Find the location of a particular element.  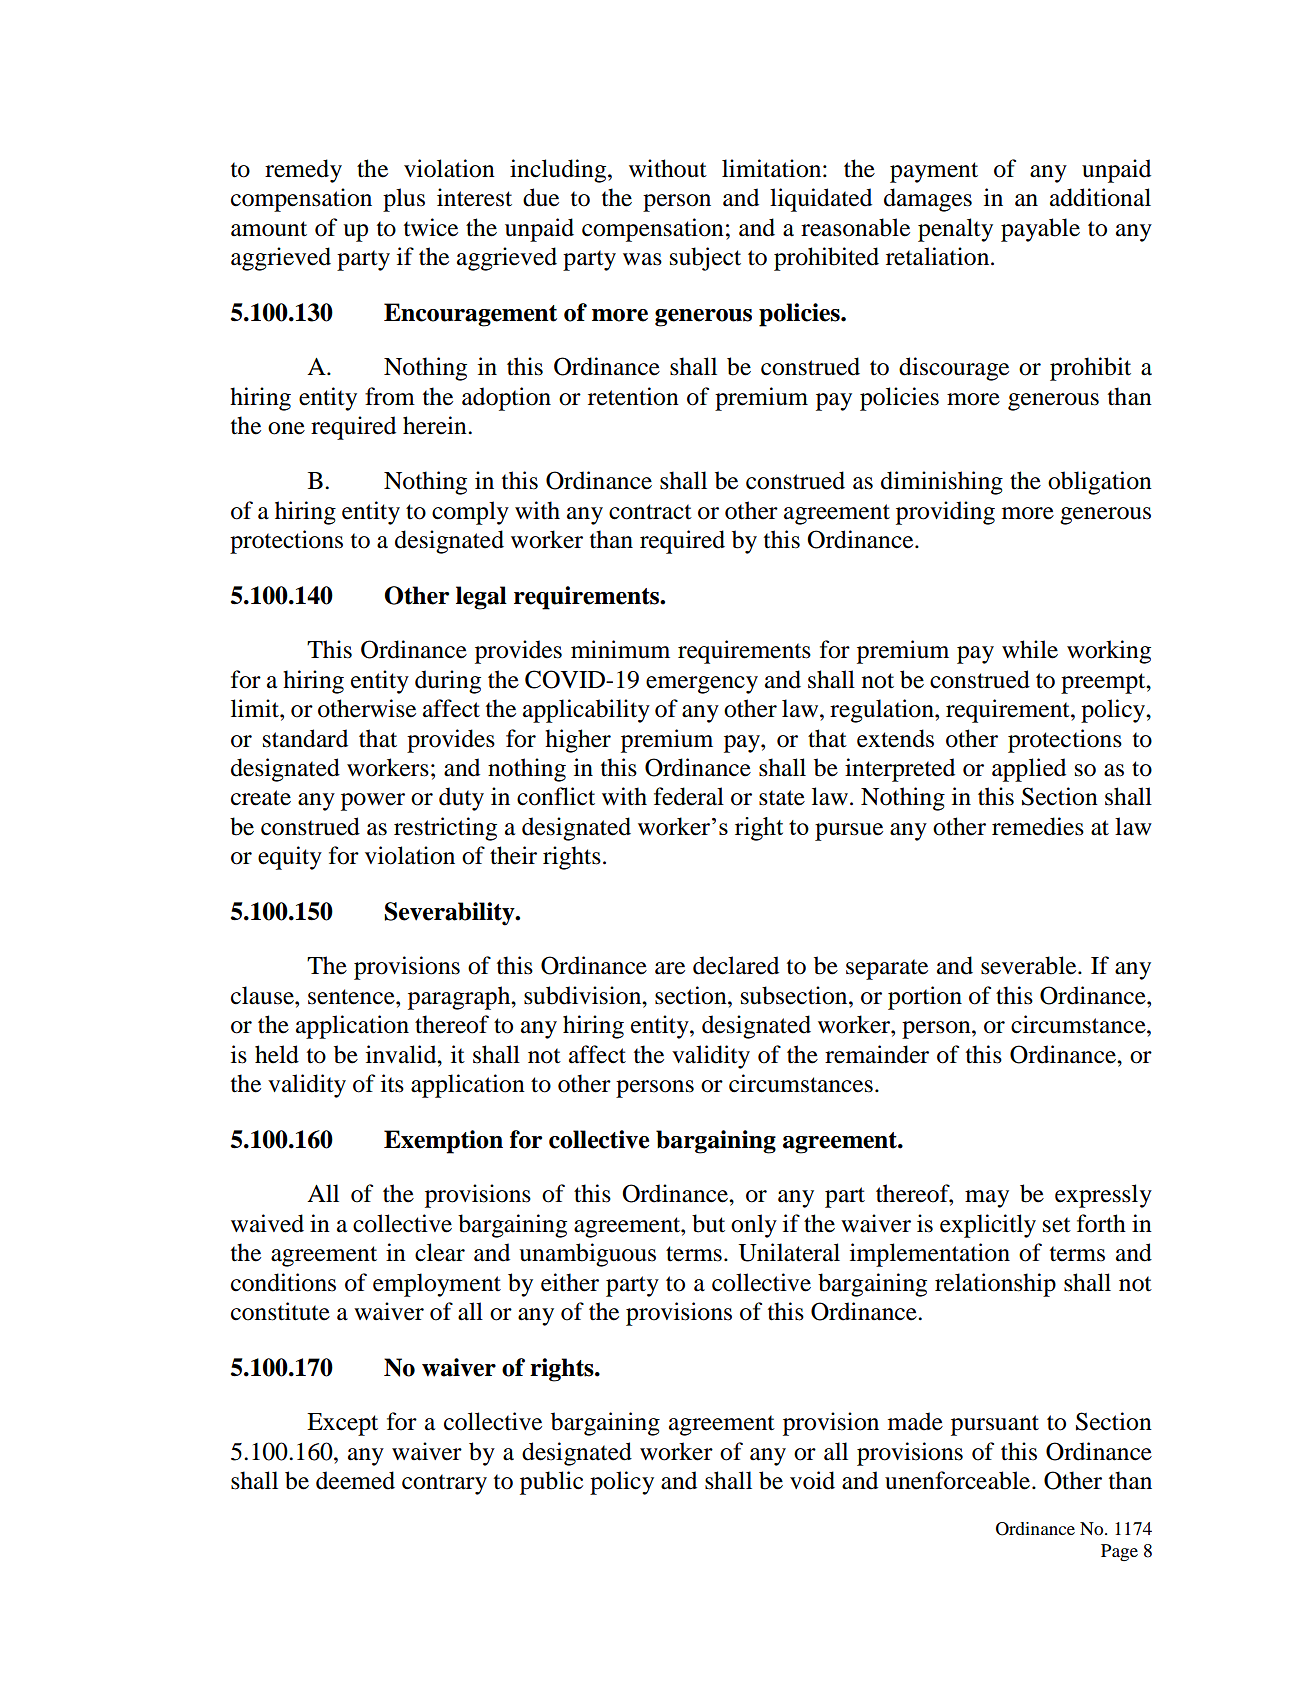

while is located at coordinates (1030, 649).
